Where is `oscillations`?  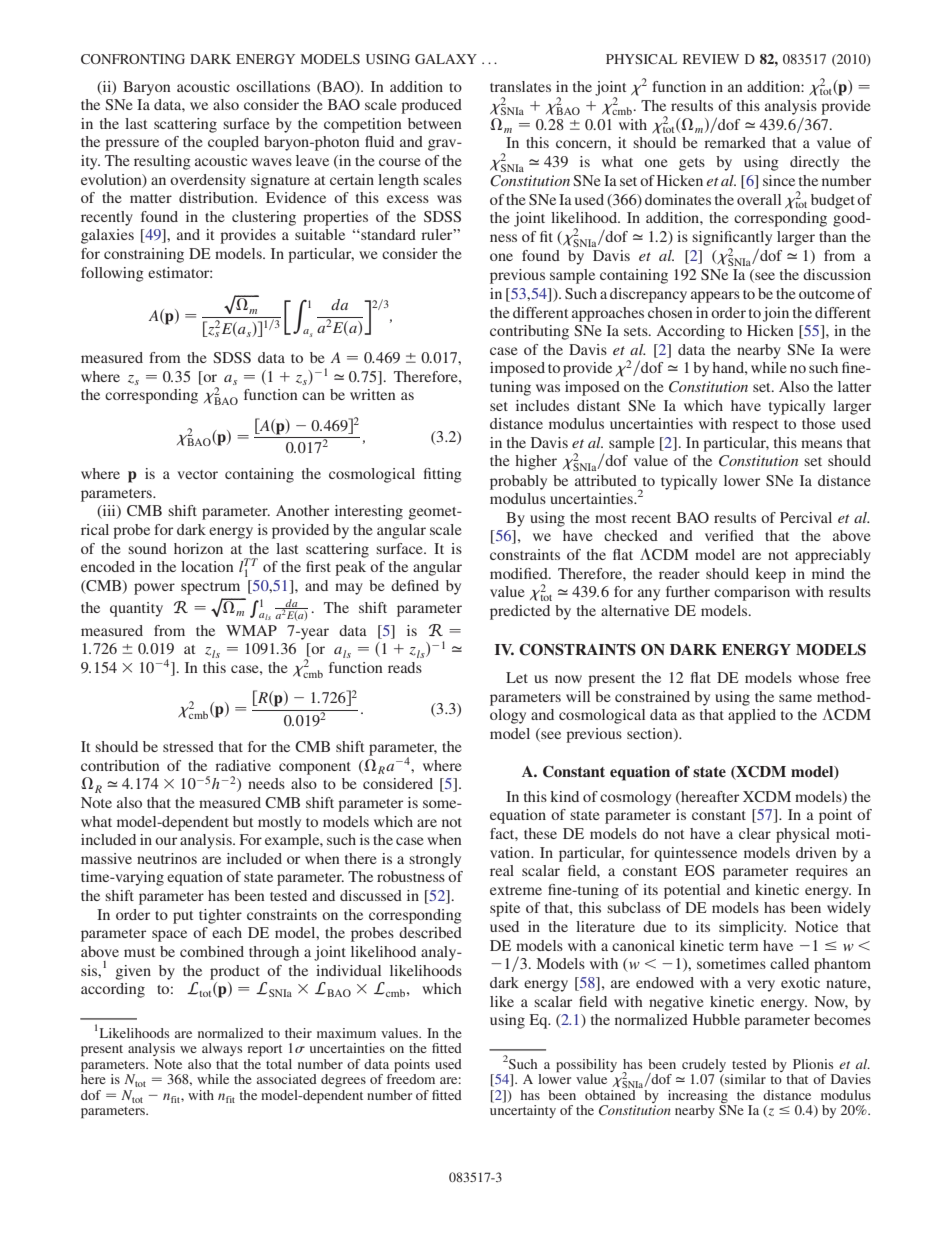 oscillations is located at coordinates (273, 86).
